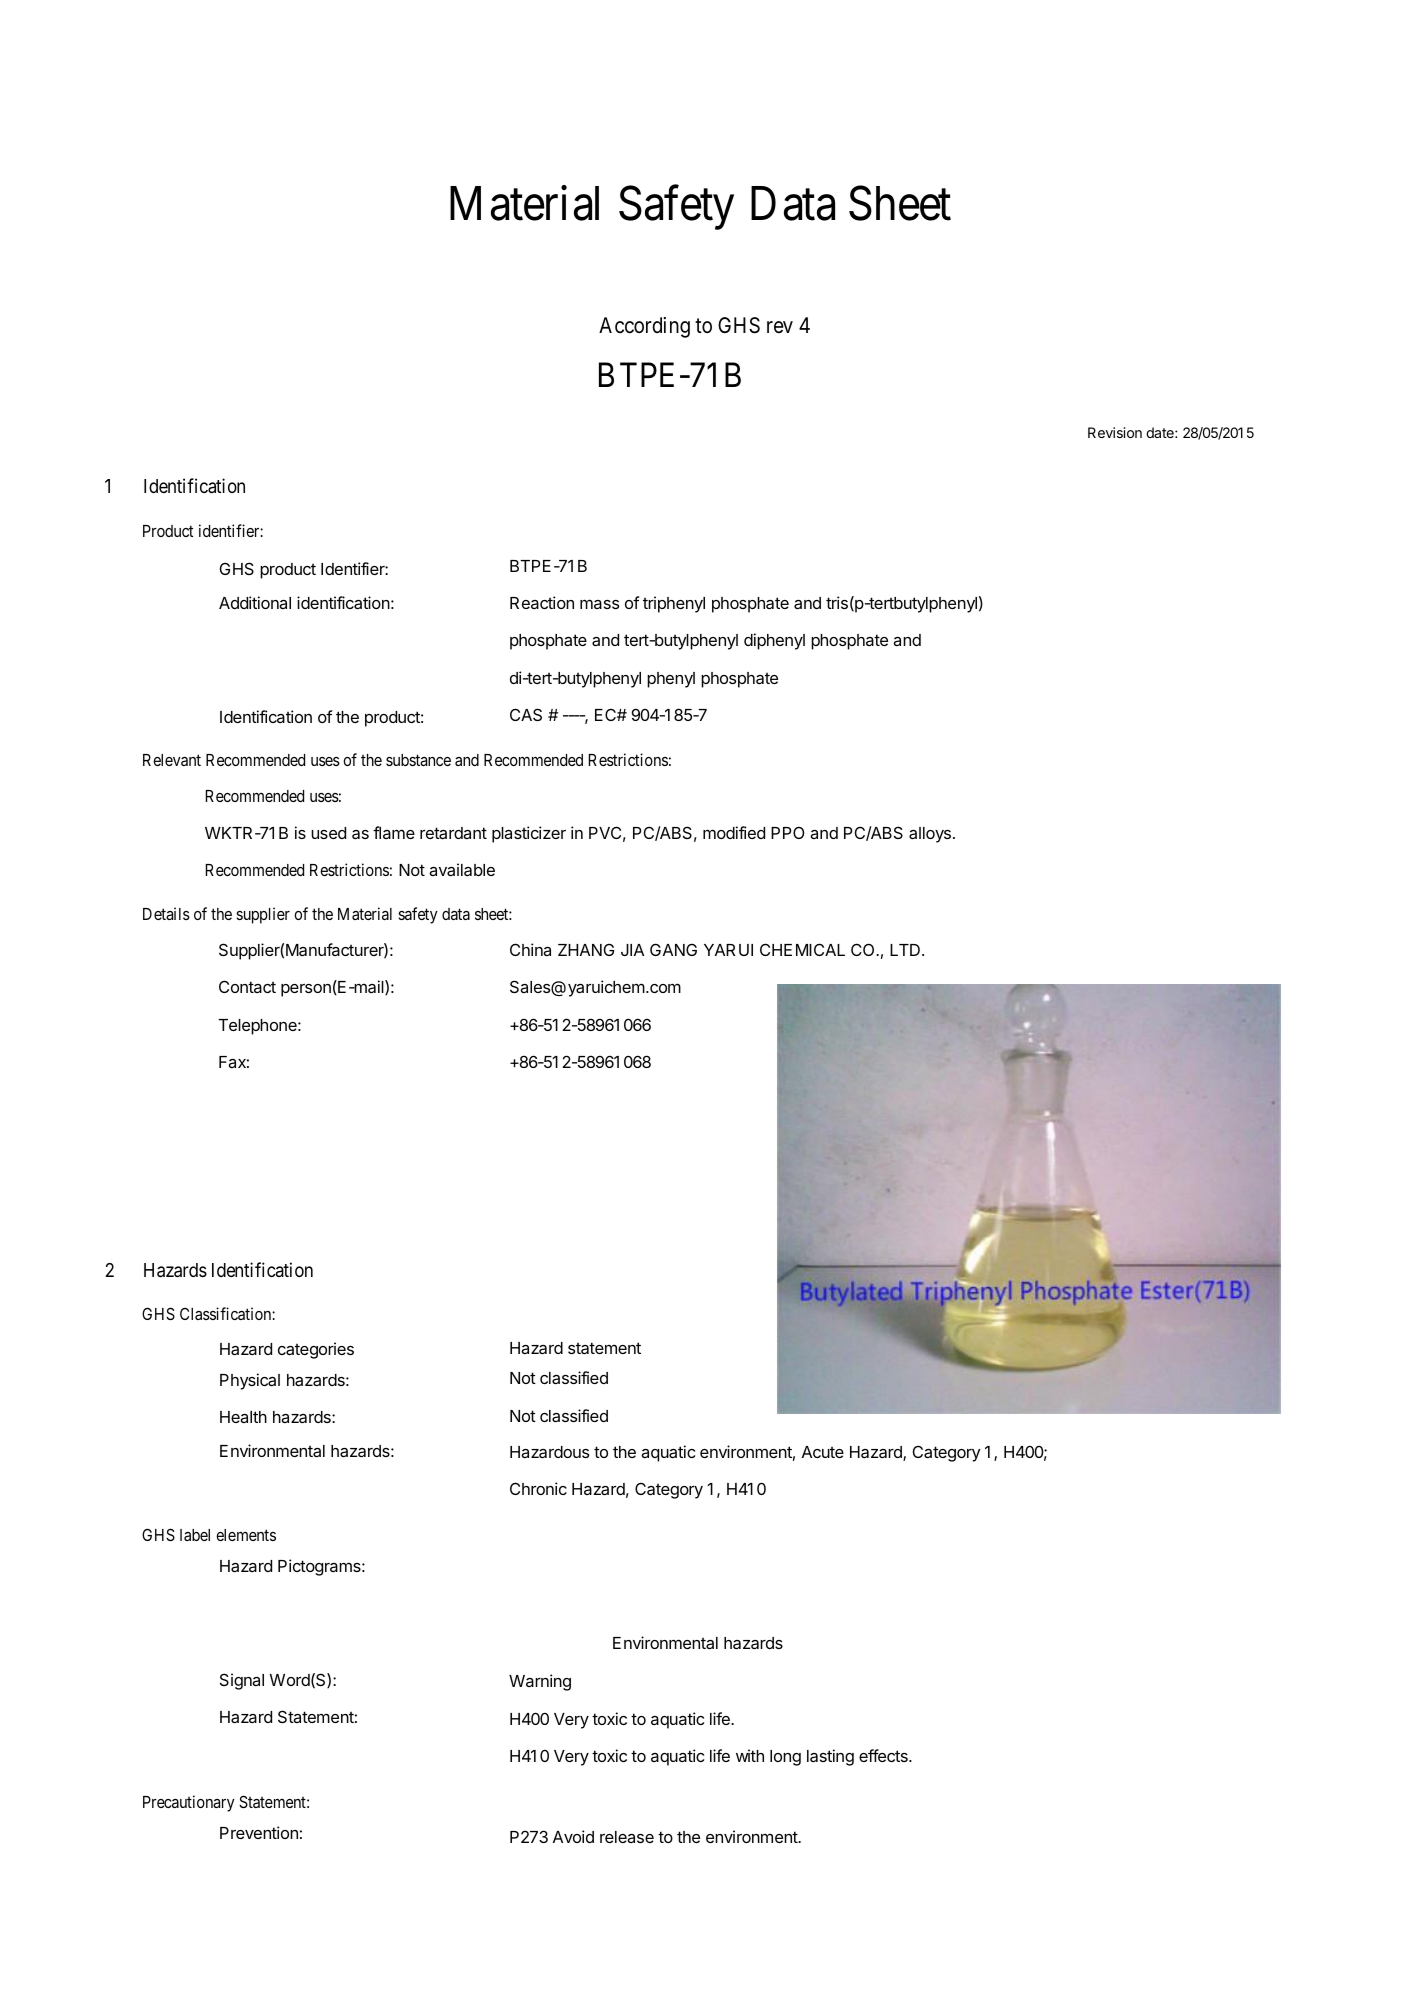 This page has height=2015, width=1424. I want to click on release, so click(627, 1837).
